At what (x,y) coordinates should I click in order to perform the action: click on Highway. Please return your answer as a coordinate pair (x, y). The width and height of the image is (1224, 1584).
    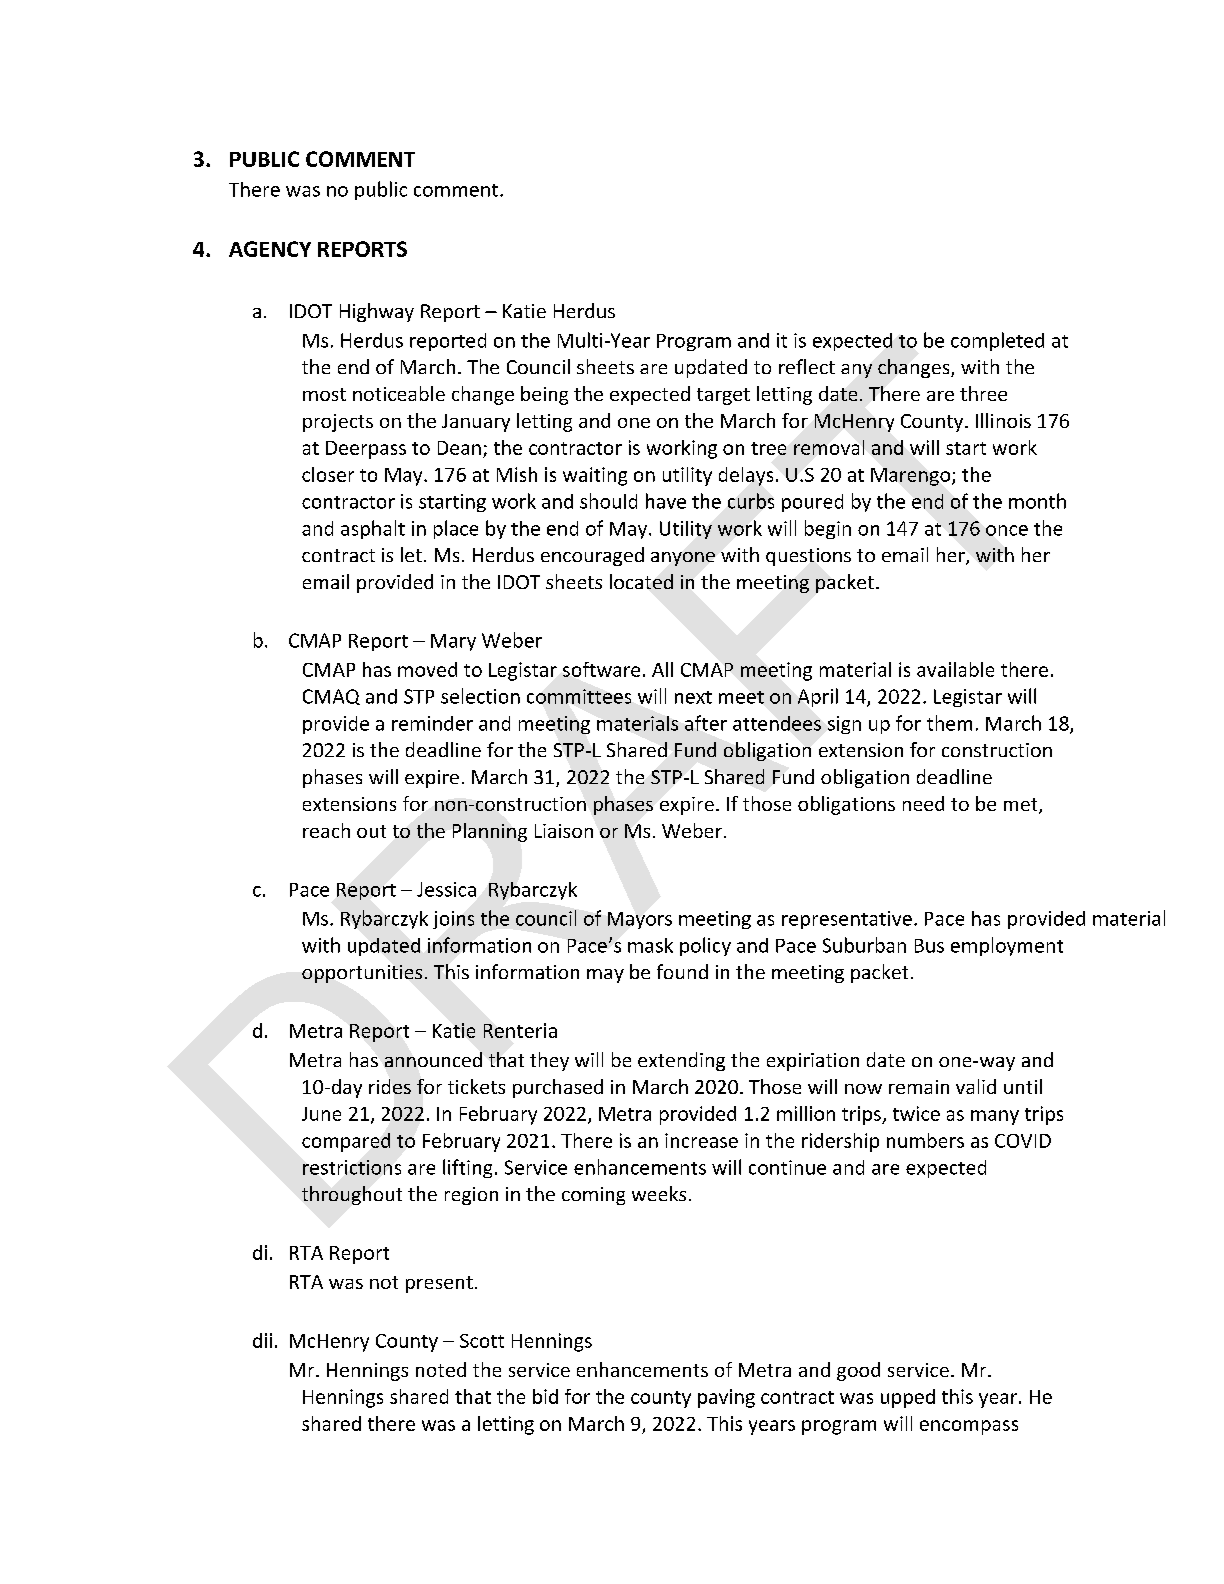
    Looking at the image, I should click on (377, 312).
